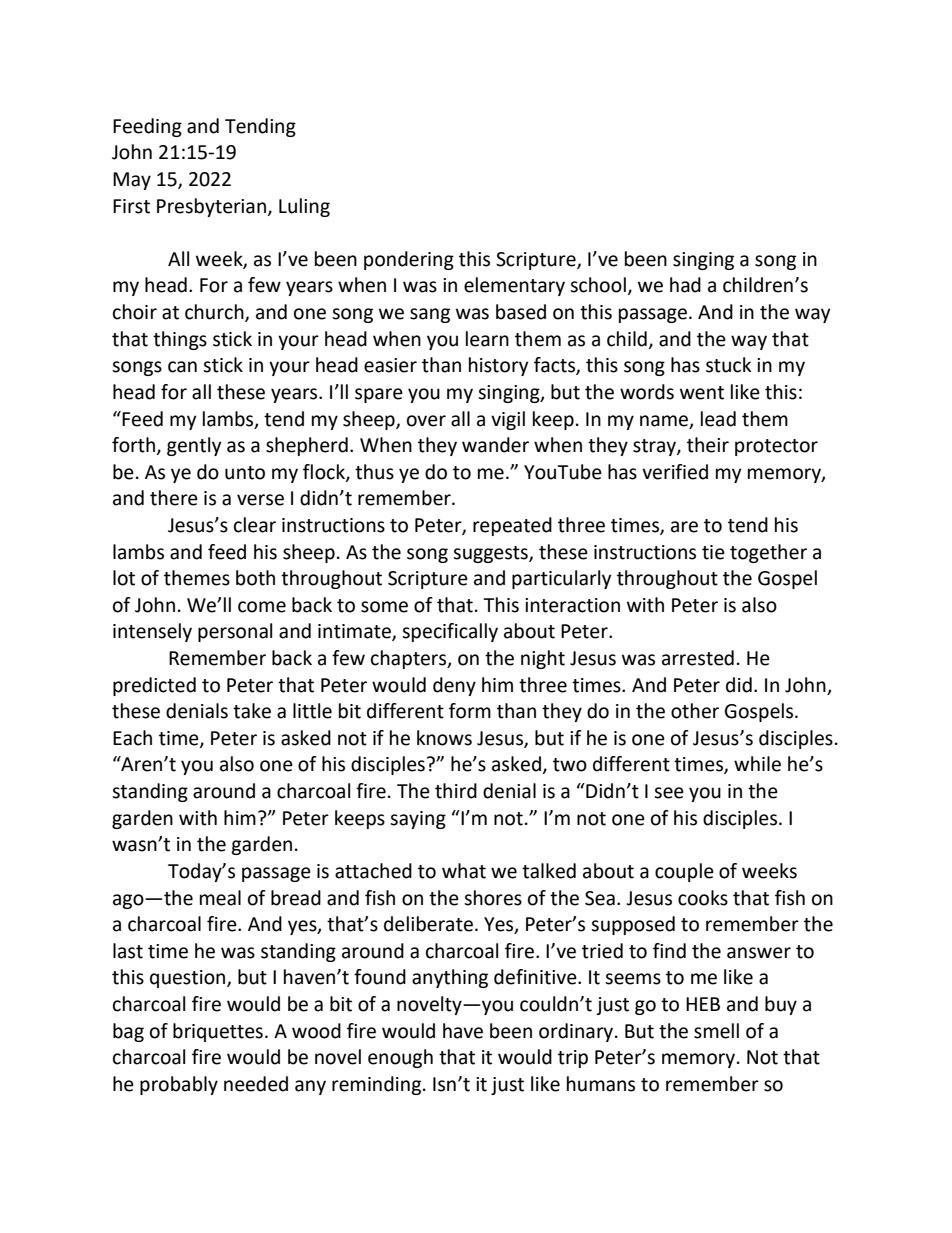 This page has width=952, height=1233. What do you see at coordinates (211, 207) in the page?
I see `Presbyterian` at bounding box center [211, 207].
